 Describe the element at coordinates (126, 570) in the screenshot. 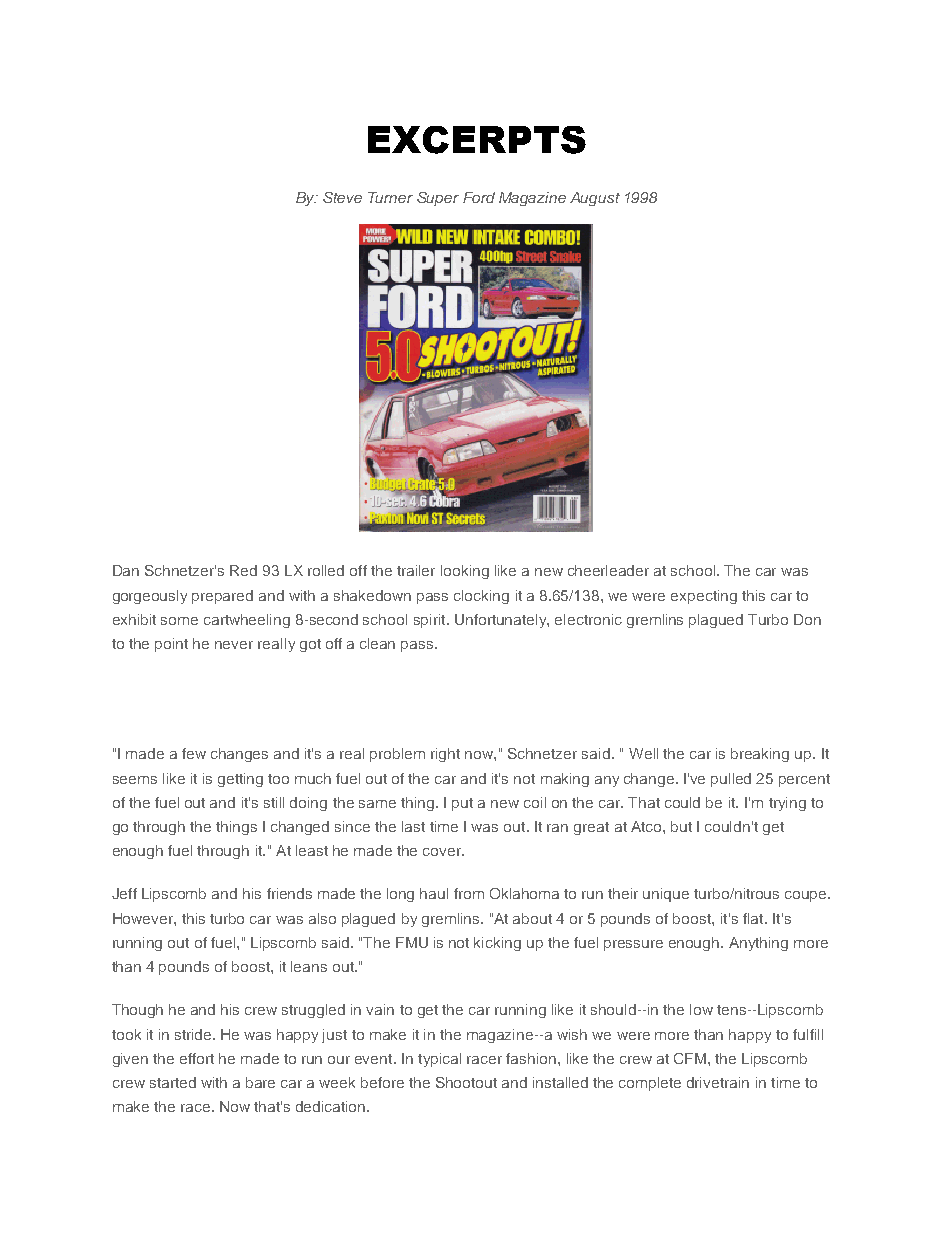

I see `Dan` at that location.
